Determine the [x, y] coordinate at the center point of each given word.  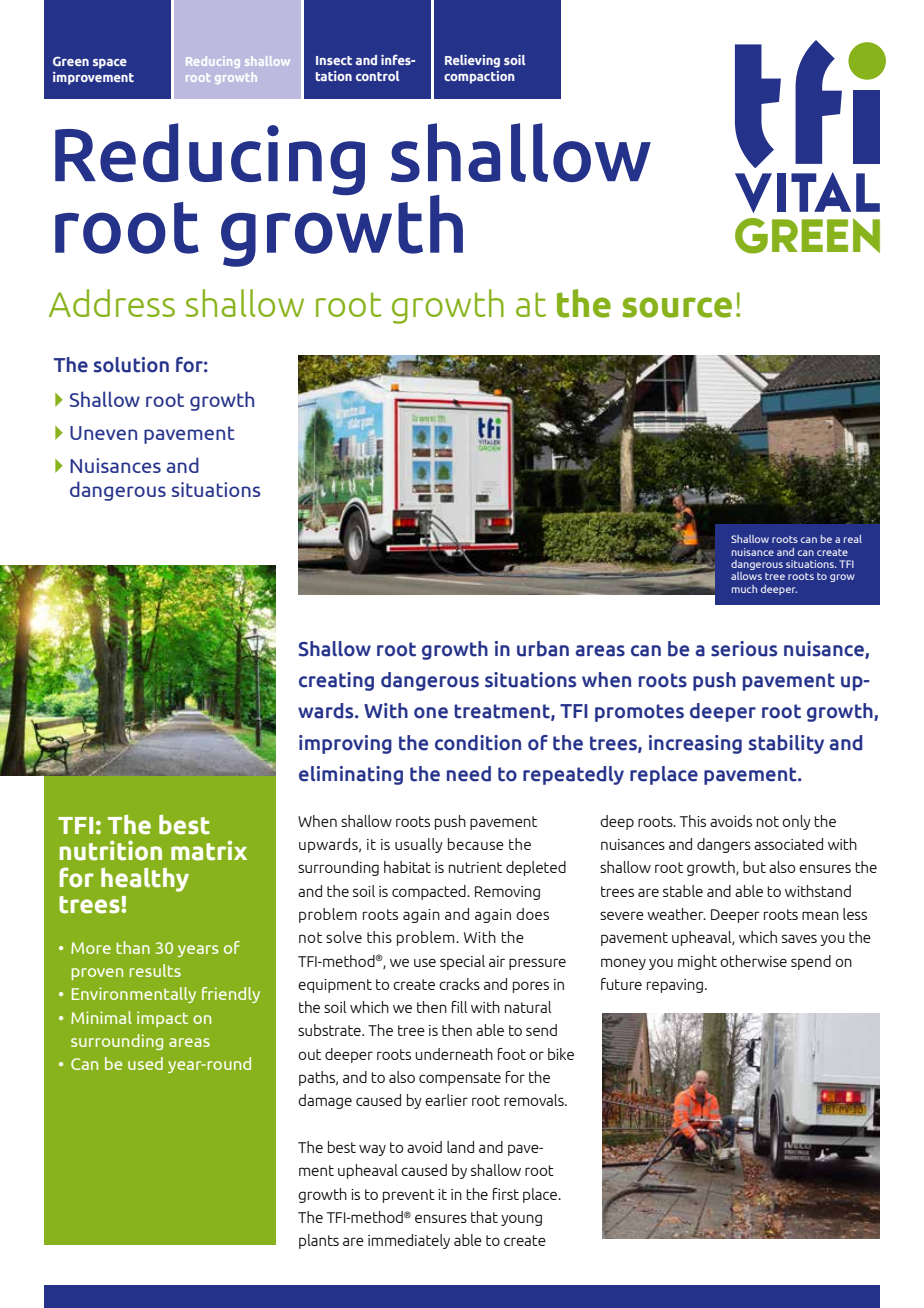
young [521, 1220]
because [476, 844]
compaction [479, 77]
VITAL [807, 192]
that [484, 1217]
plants [319, 1241]
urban [543, 649]
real [853, 539]
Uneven [103, 433]
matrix [209, 850]
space [110, 64]
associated [788, 844]
